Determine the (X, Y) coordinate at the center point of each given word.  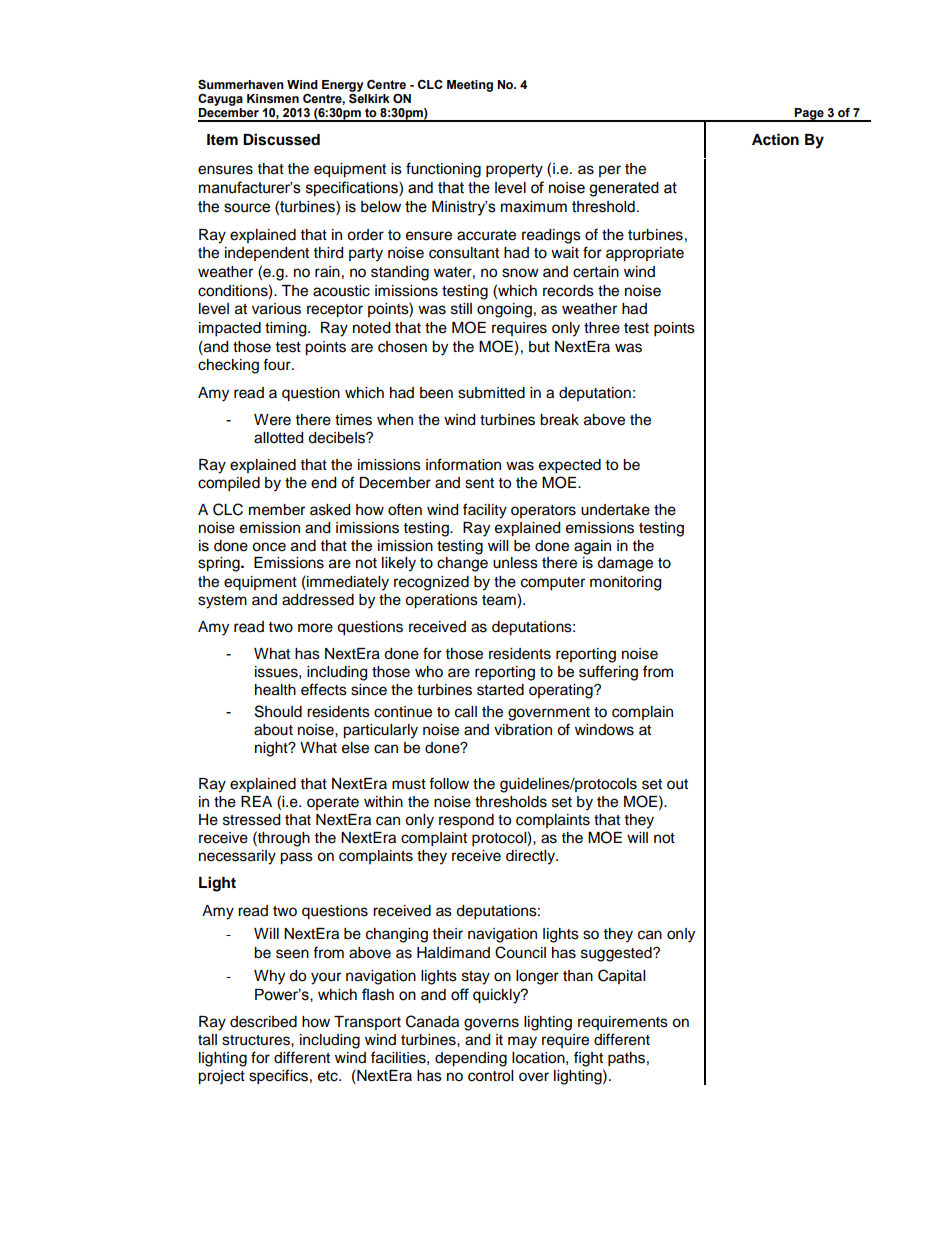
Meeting (470, 86)
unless (515, 563)
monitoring (625, 583)
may (522, 1042)
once (269, 547)
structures (257, 1040)
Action (775, 139)
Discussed (281, 139)
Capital (621, 976)
